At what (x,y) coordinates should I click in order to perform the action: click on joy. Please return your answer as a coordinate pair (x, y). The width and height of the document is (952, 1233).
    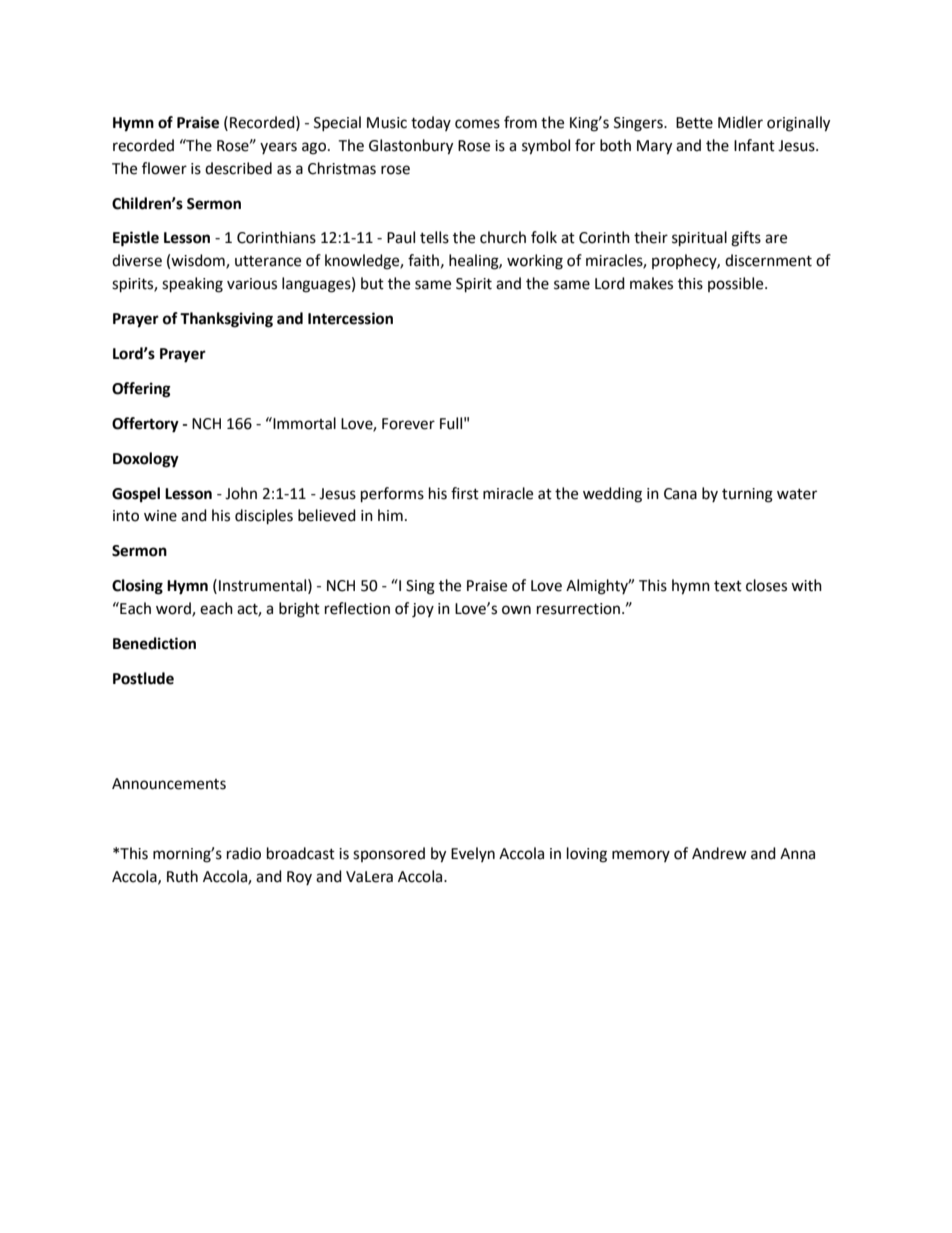
    Looking at the image, I should click on (423, 610).
